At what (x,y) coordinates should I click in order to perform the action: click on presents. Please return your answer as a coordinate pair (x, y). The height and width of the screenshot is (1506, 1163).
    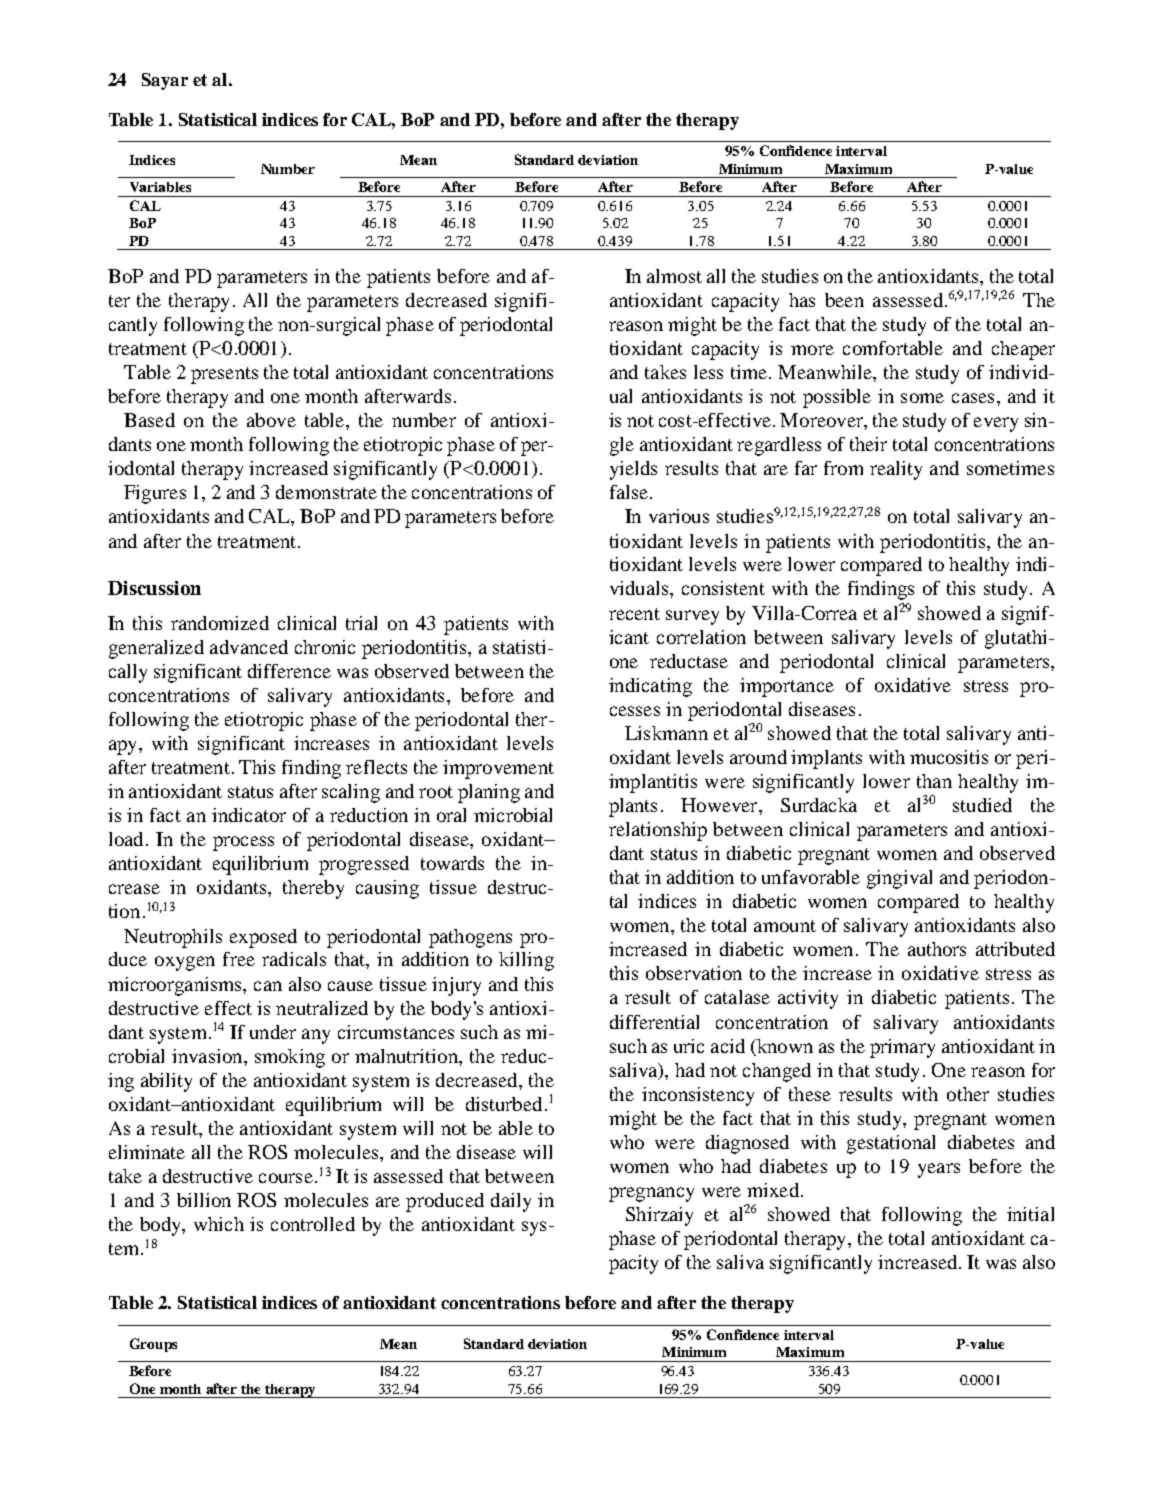
    Looking at the image, I should click on (224, 375).
